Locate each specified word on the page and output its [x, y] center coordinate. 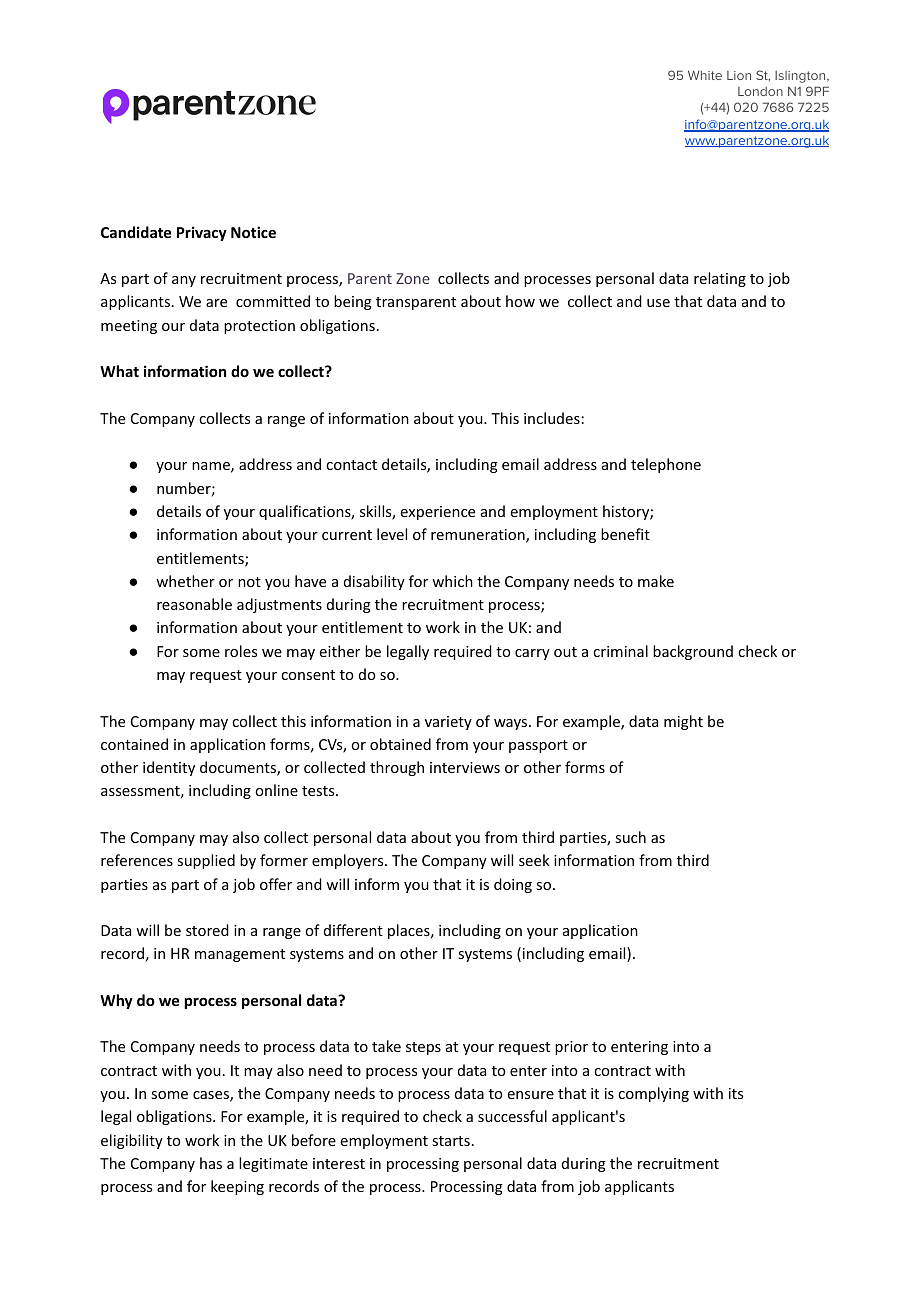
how [520, 301]
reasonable [194, 604]
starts [451, 1141]
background [693, 652]
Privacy [202, 233]
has [211, 1163]
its [736, 1093]
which [452, 581]
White [705, 75]
